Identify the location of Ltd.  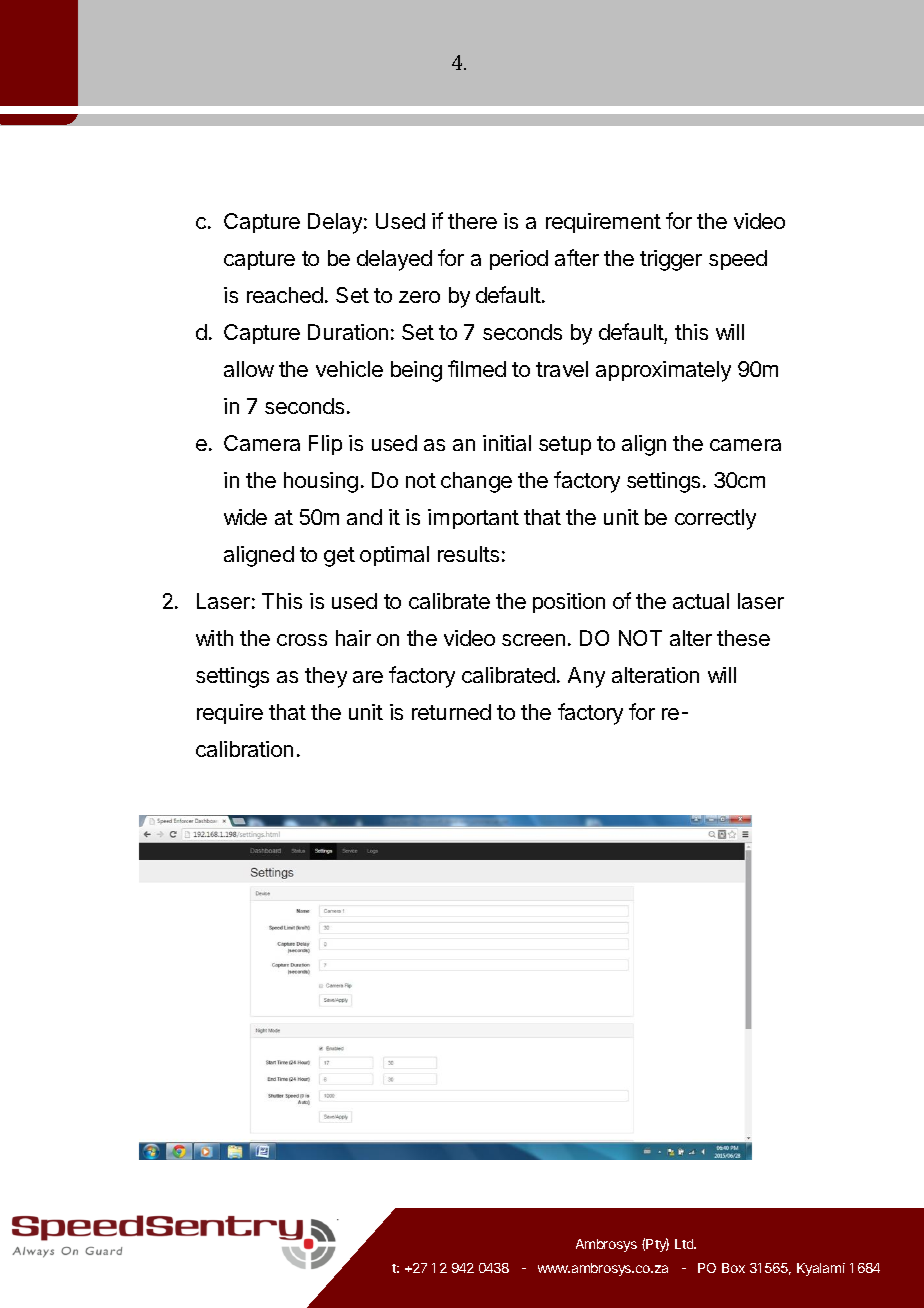
(685, 1244).
